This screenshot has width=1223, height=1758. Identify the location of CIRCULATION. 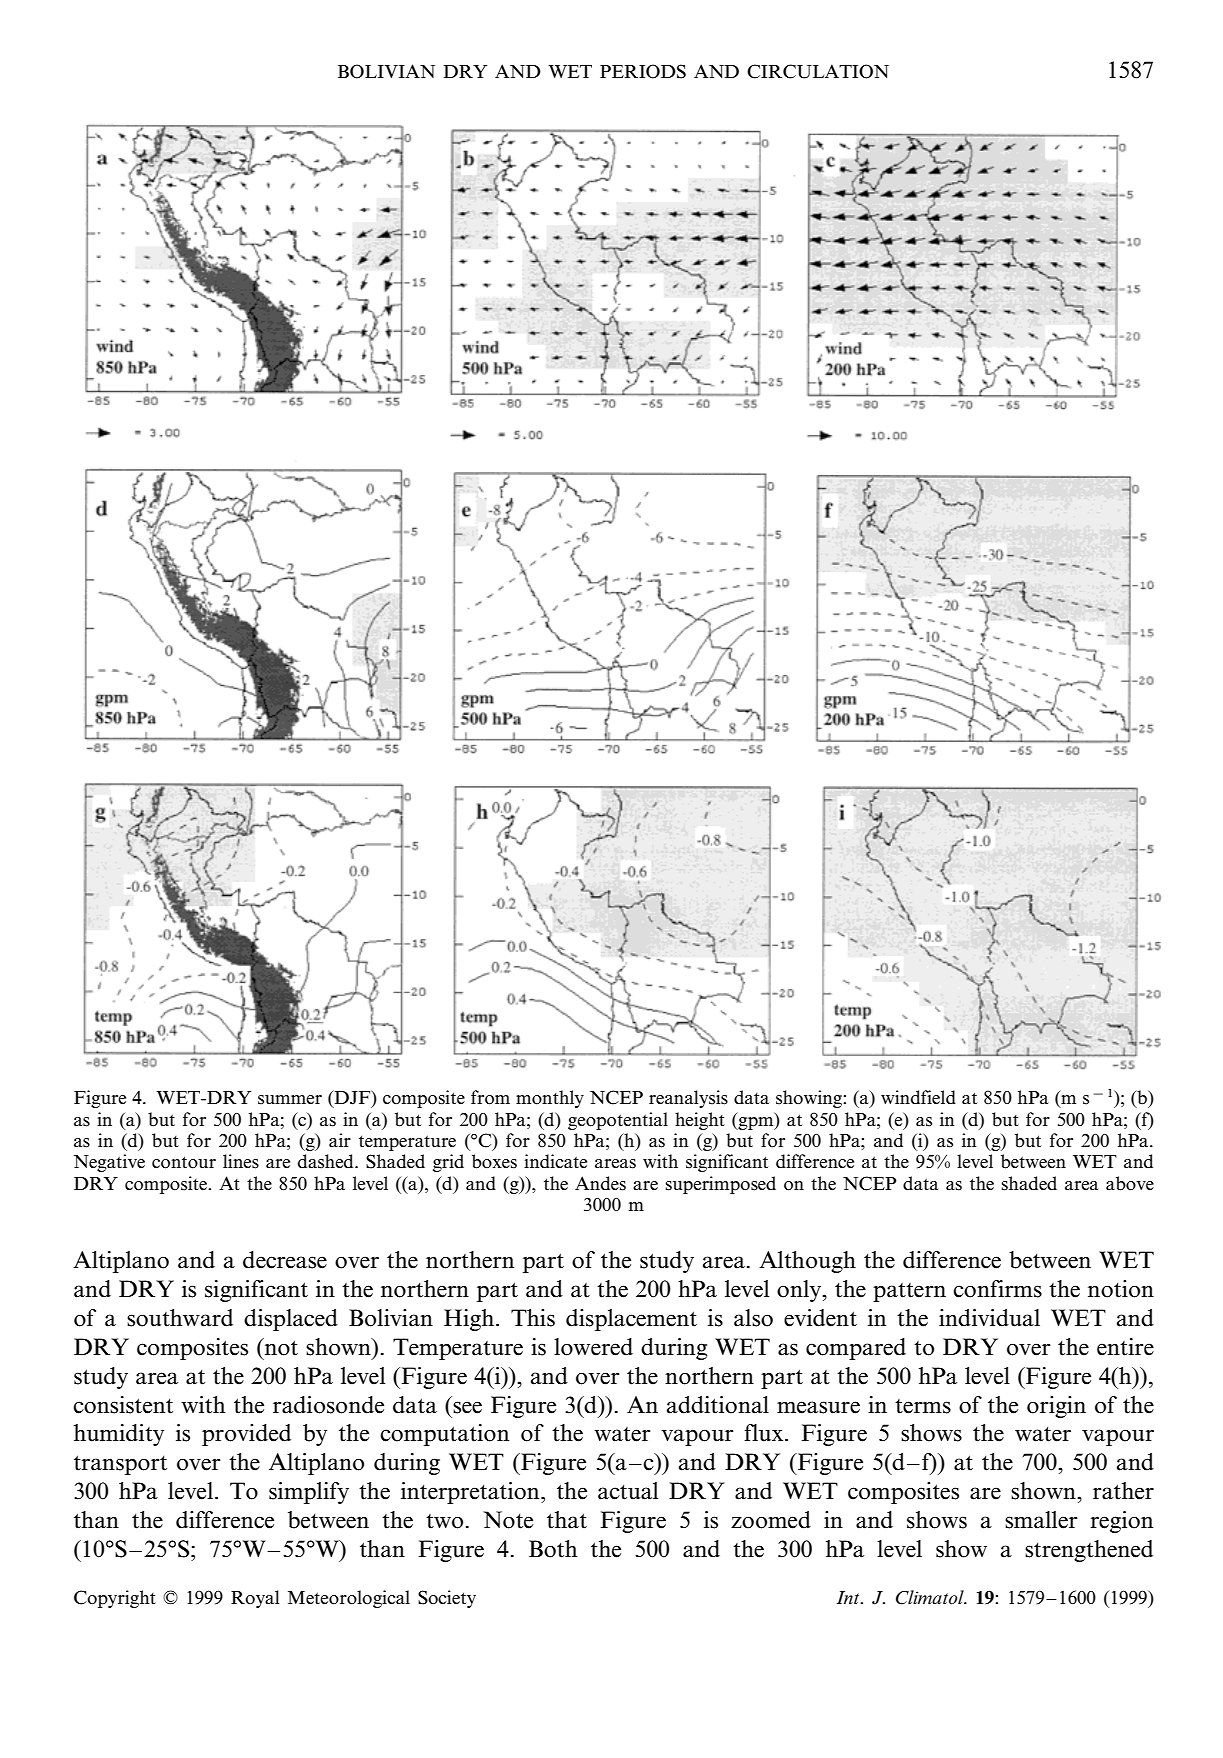
(818, 71).
